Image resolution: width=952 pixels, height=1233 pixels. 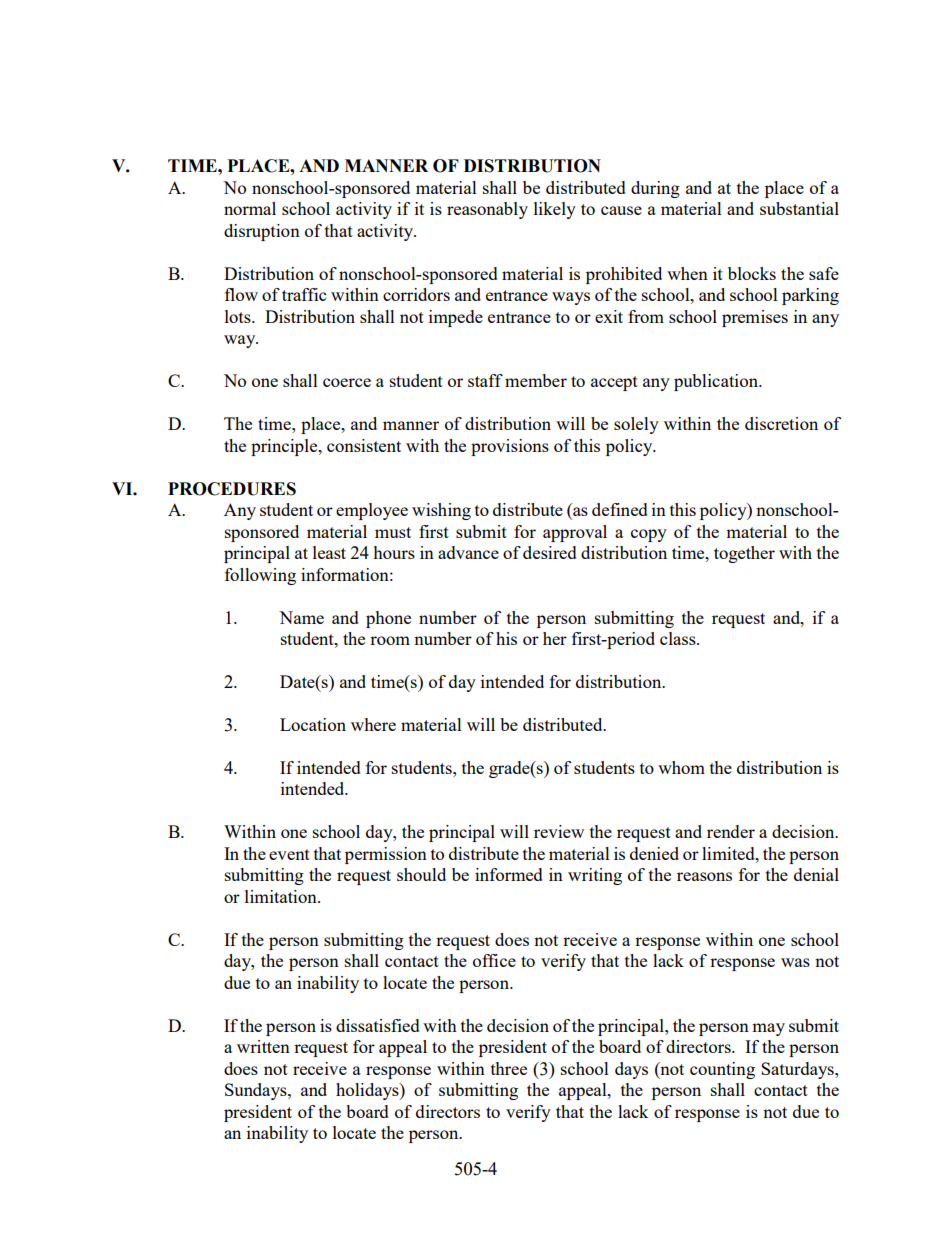 What do you see at coordinates (263, 1046) in the screenshot?
I see `written` at bounding box center [263, 1046].
